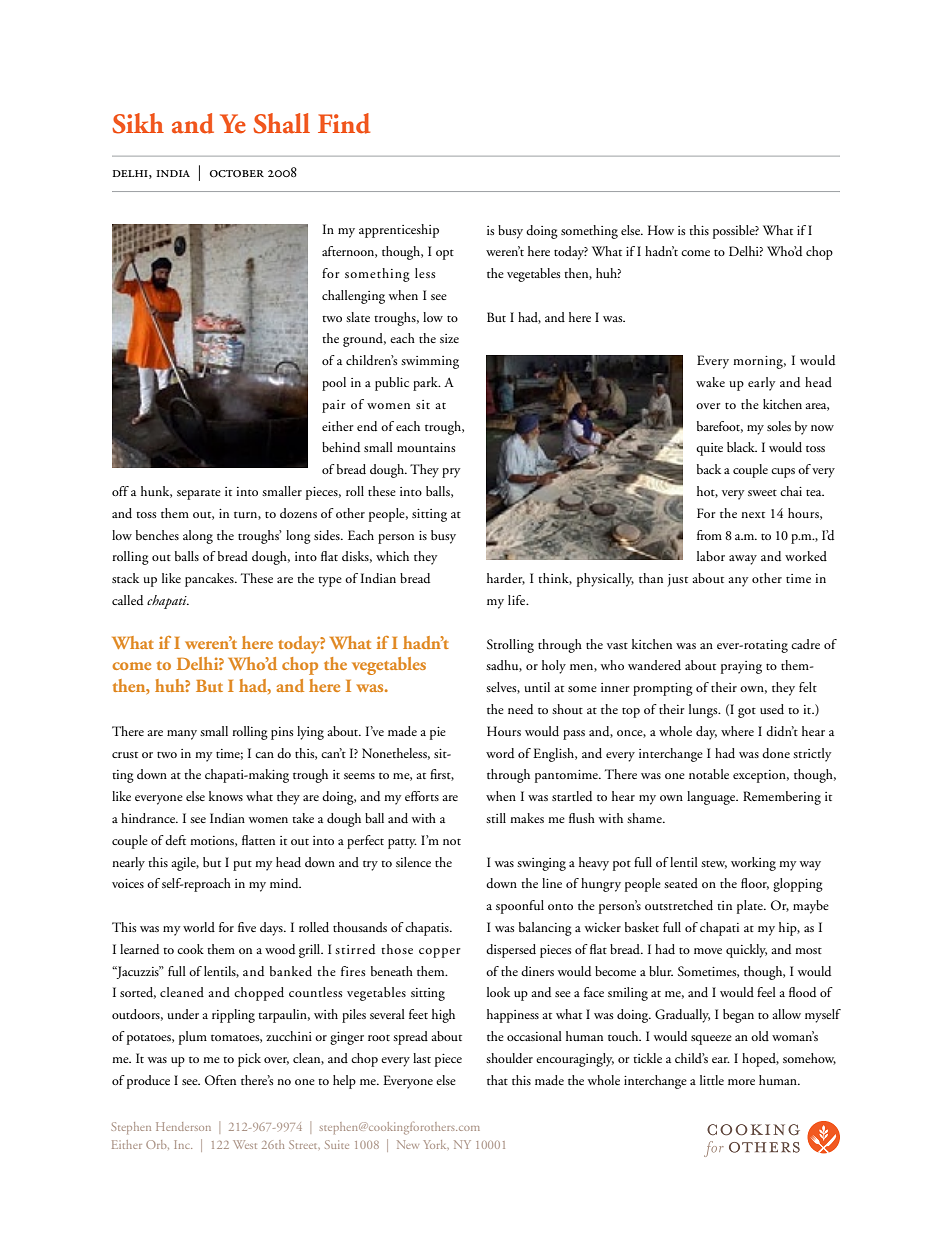 This screenshot has width=952, height=1233. What do you see at coordinates (436, 1145) in the screenshot?
I see `York` at bounding box center [436, 1145].
